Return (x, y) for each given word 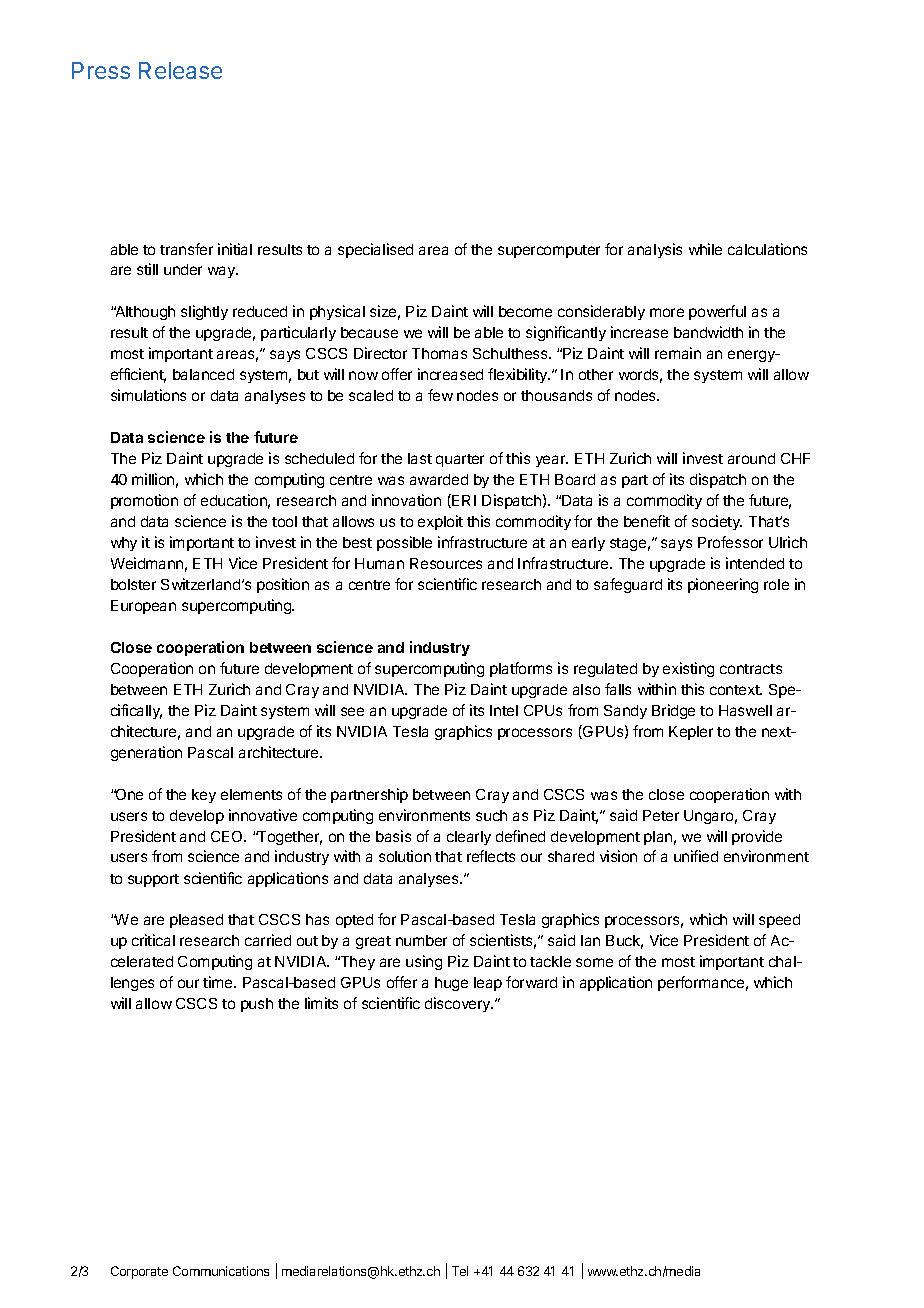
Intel (504, 710)
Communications (221, 1271)
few (440, 395)
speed (779, 921)
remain (678, 353)
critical (153, 940)
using (424, 962)
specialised (375, 250)
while (705, 249)
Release (180, 70)
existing (688, 669)
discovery (459, 1004)
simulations (148, 395)
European (143, 607)
